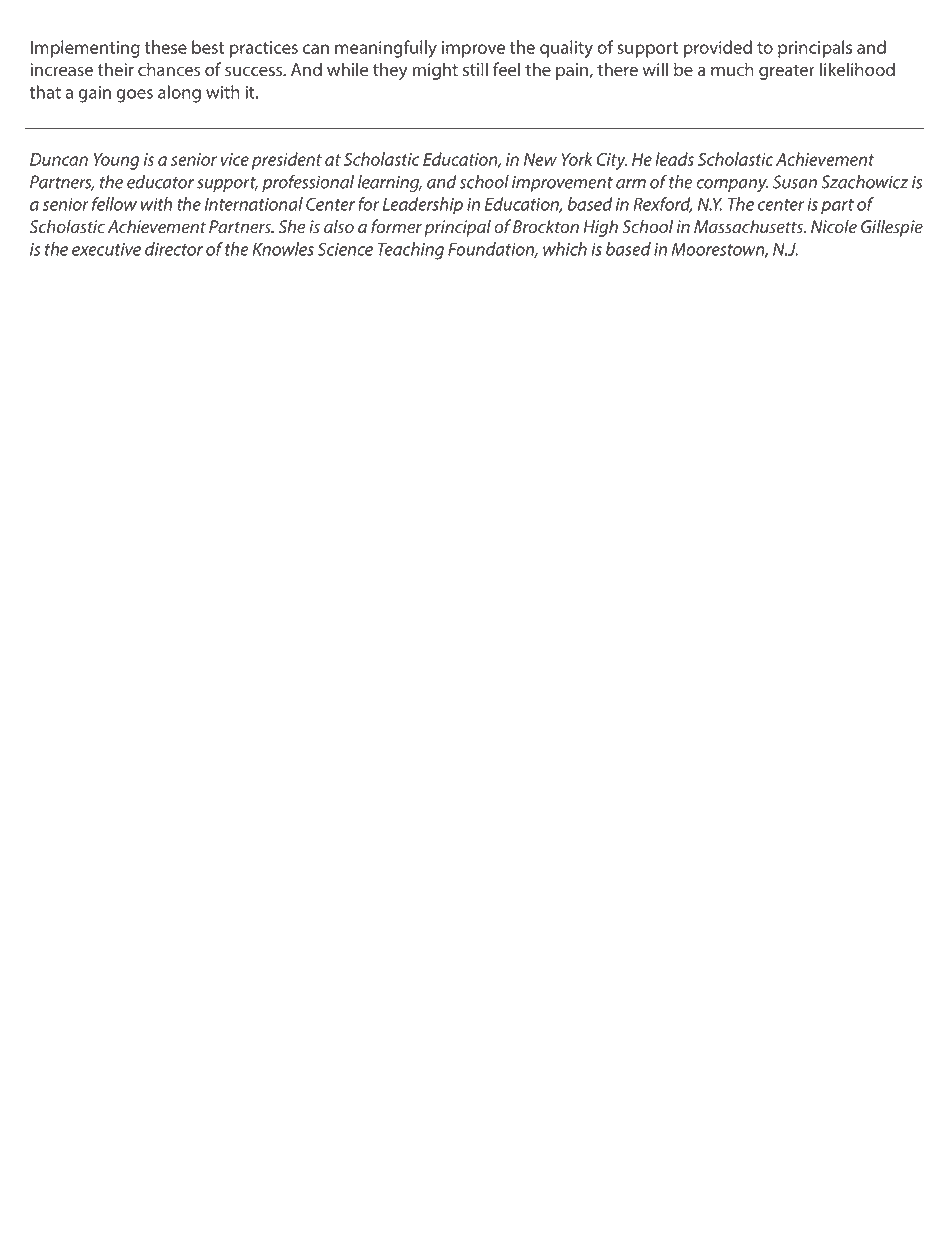 The height and width of the screenshot is (1233, 952). What do you see at coordinates (674, 159) in the screenshot?
I see `leads` at bounding box center [674, 159].
